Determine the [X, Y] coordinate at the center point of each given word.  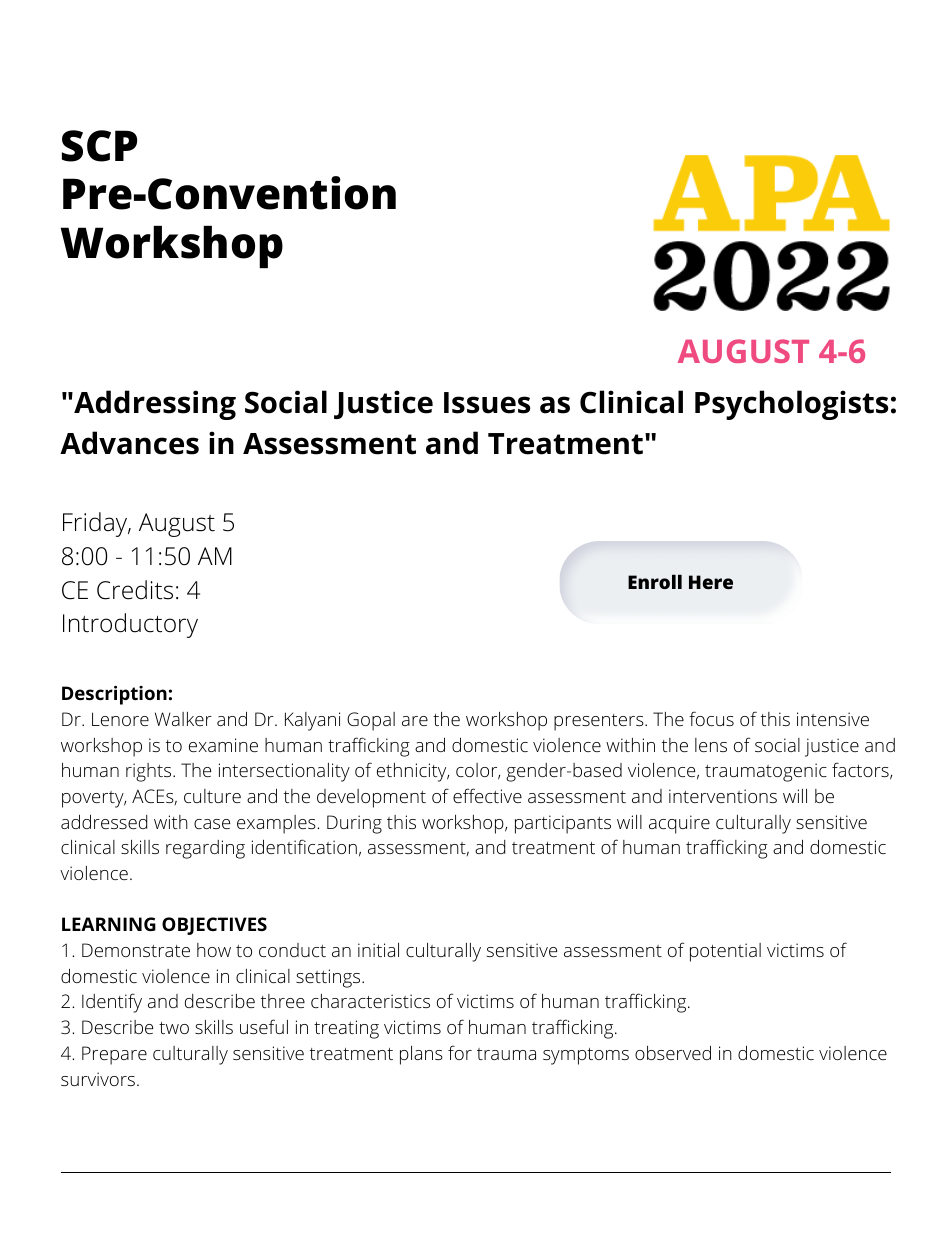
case [212, 824]
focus [711, 718]
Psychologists [791, 405]
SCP [99, 146]
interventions [723, 796]
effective [487, 795]
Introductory [130, 625]
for [460, 1052]
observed [673, 1053]
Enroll [655, 581]
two [174, 1028]
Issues [487, 403]
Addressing [154, 405]
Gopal [371, 721]
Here [711, 582]
